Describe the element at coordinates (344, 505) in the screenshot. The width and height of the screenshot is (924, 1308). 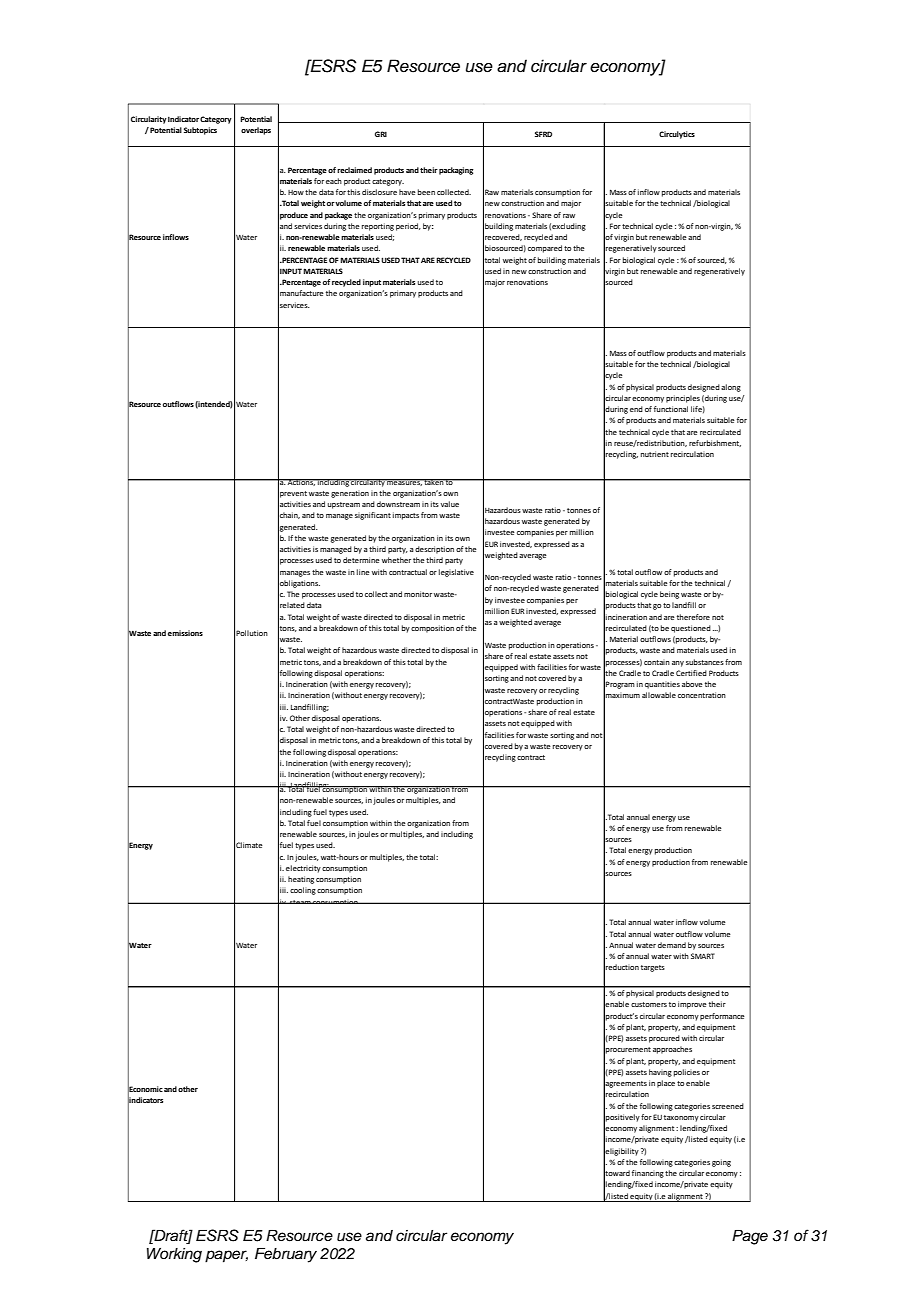
I see `upstream` at that location.
